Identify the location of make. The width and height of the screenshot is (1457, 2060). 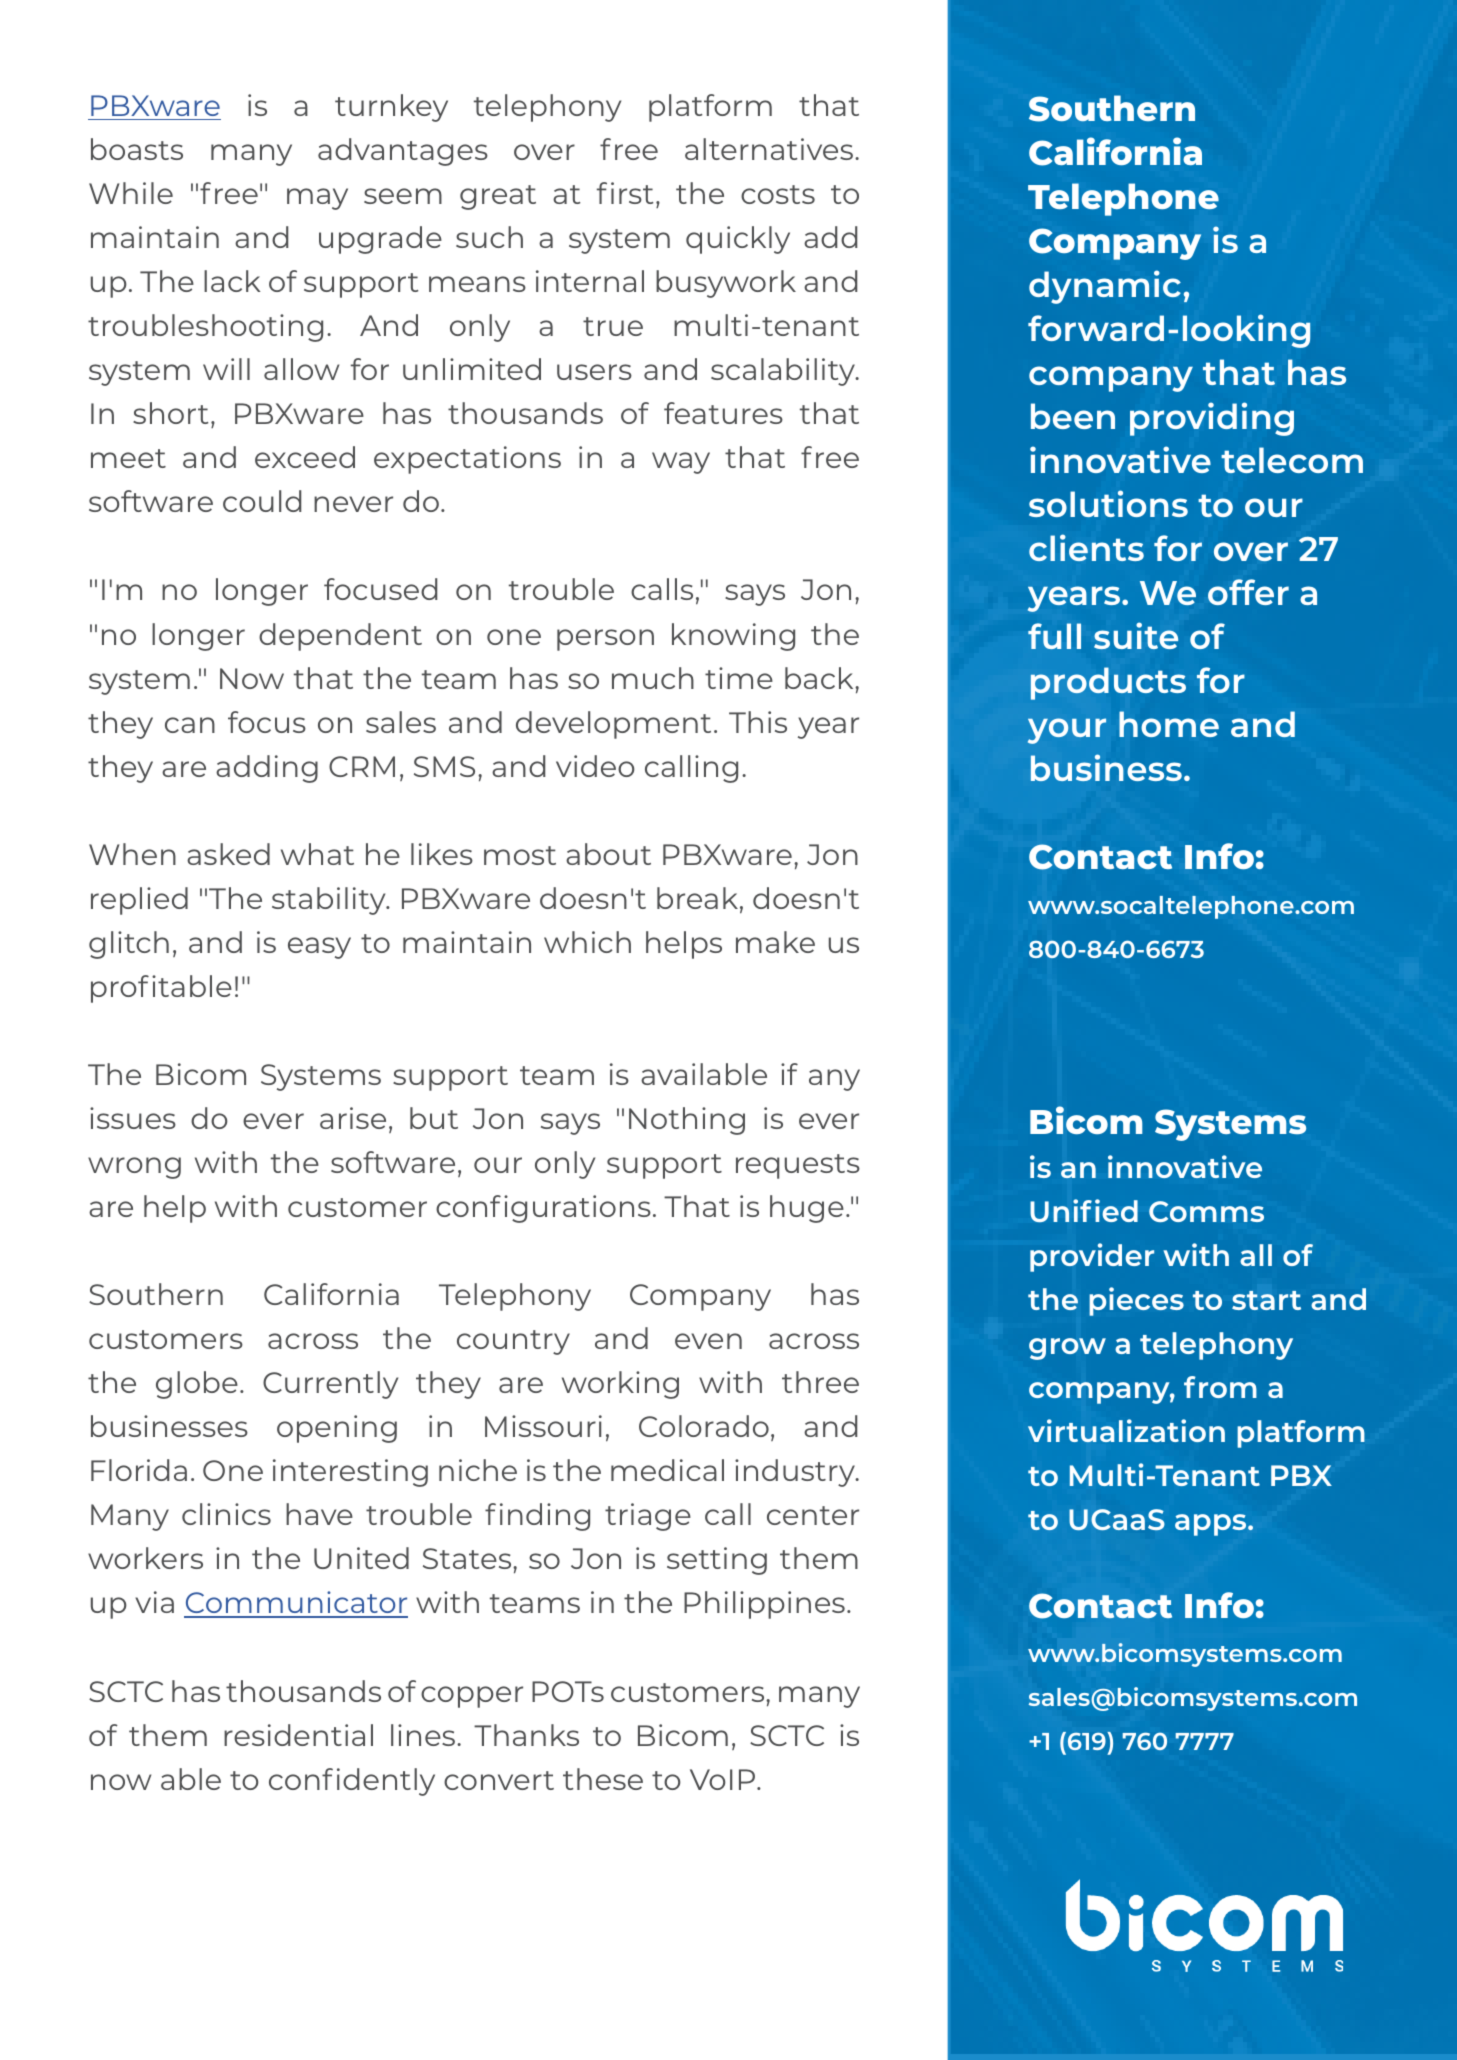
(775, 942).
